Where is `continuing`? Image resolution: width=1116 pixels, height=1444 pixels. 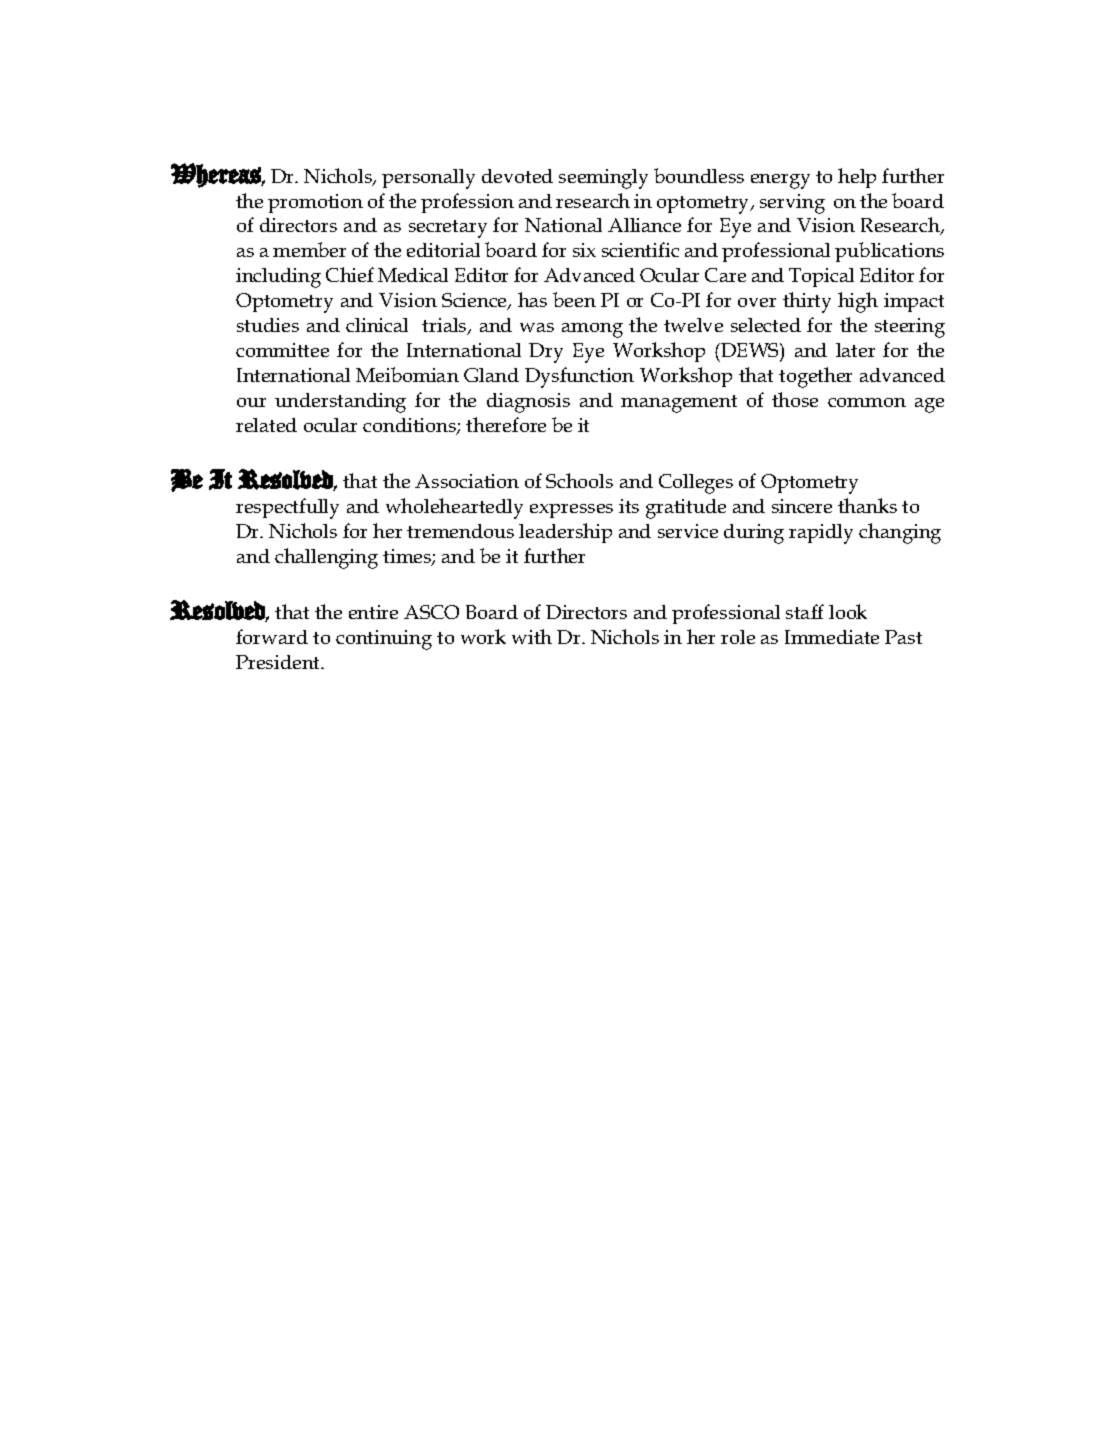 continuing is located at coordinates (384, 640).
